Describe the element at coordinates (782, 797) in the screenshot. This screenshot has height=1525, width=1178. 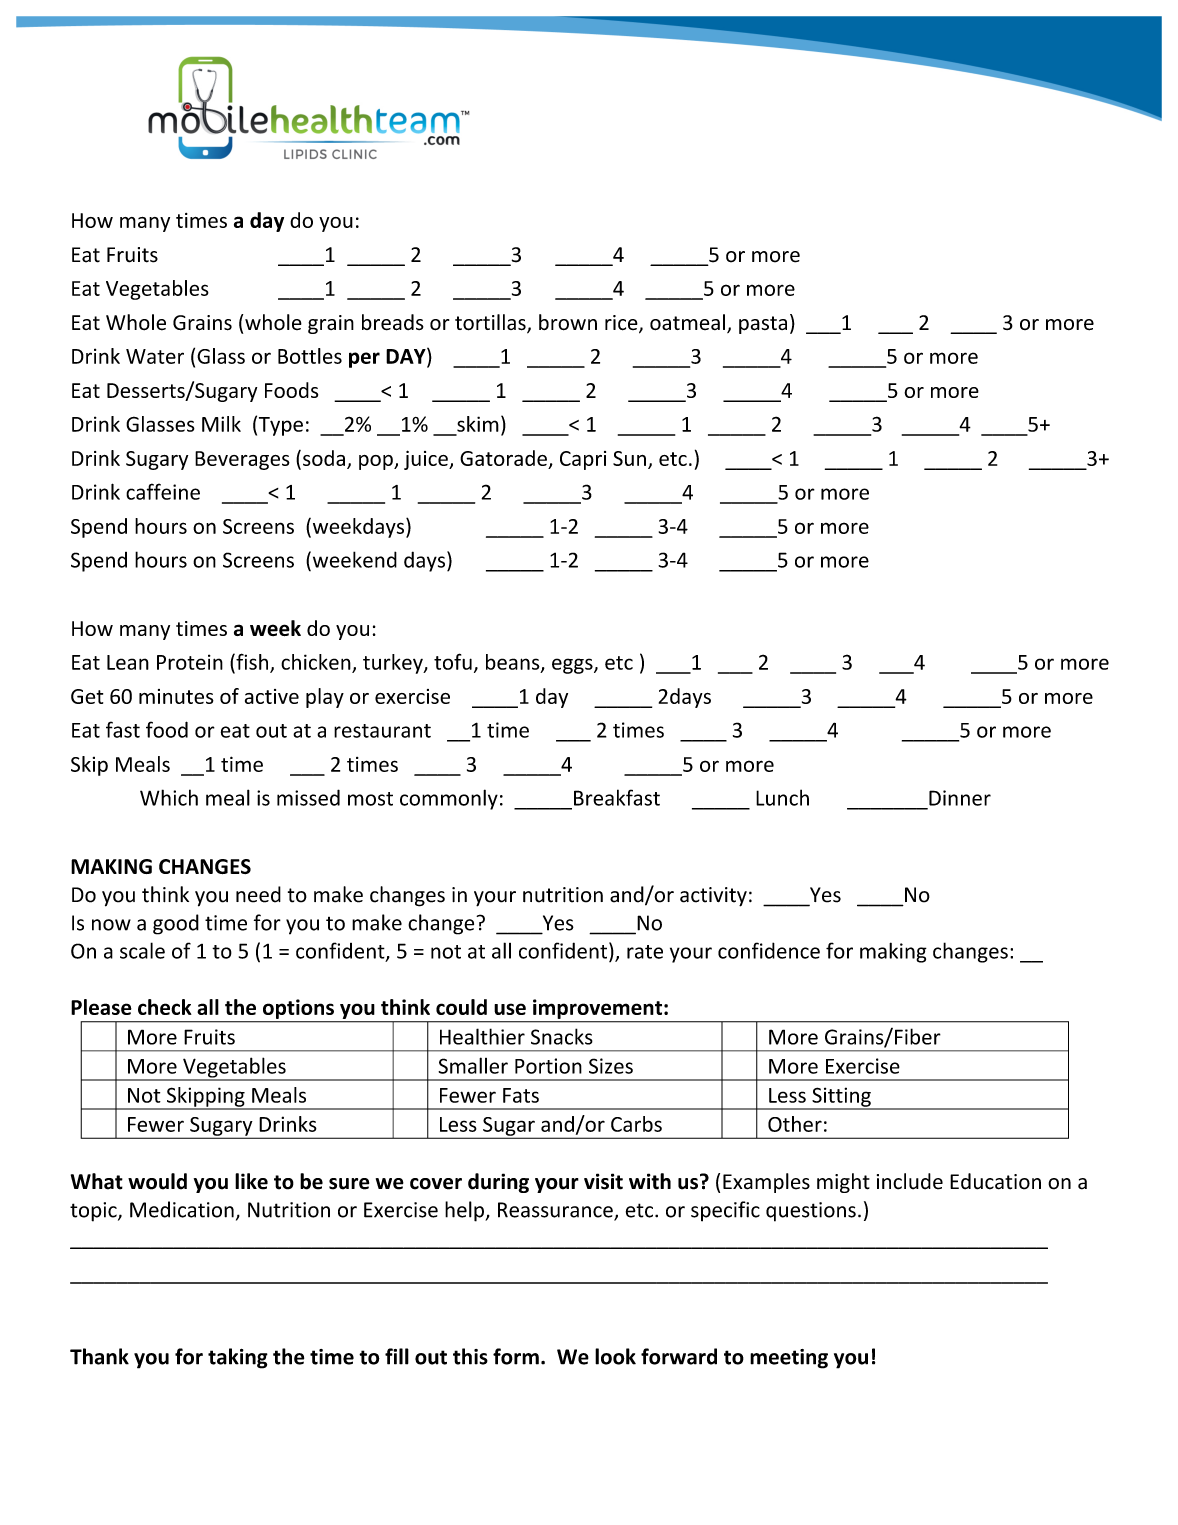
I see `Lunch` at that location.
